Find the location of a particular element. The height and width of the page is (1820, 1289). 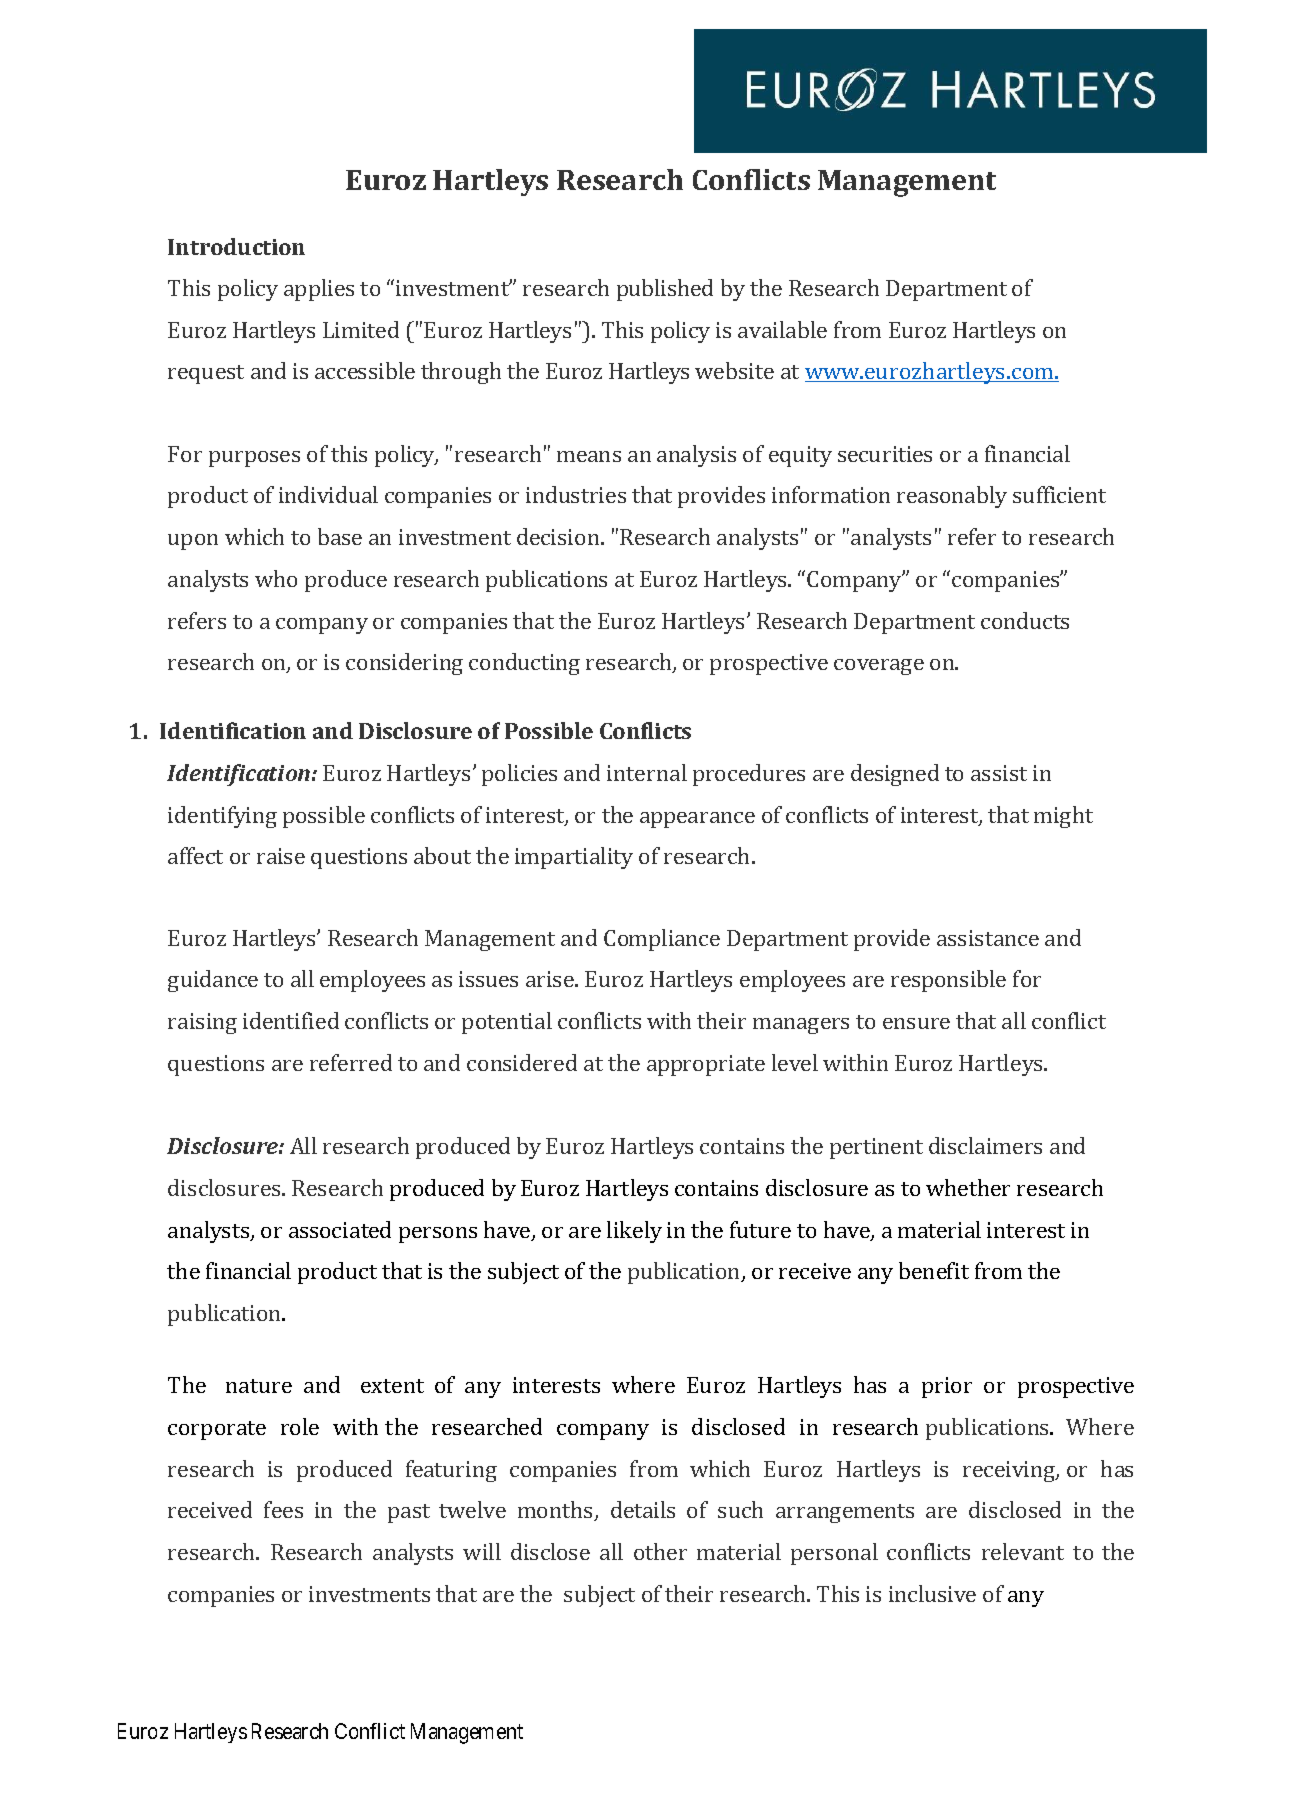

appropriate is located at coordinates (706, 1065).
